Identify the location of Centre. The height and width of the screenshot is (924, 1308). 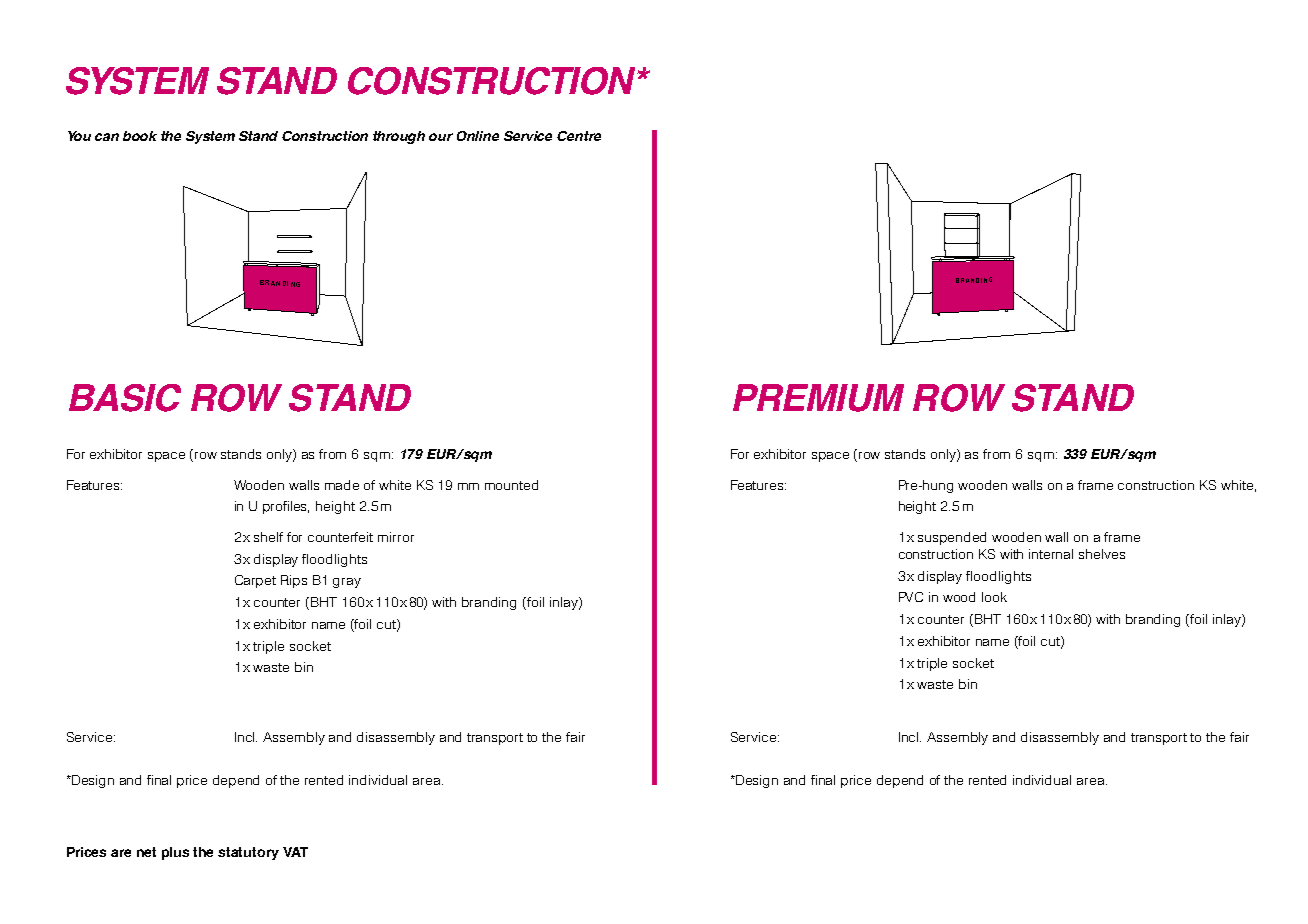
(579, 136).
